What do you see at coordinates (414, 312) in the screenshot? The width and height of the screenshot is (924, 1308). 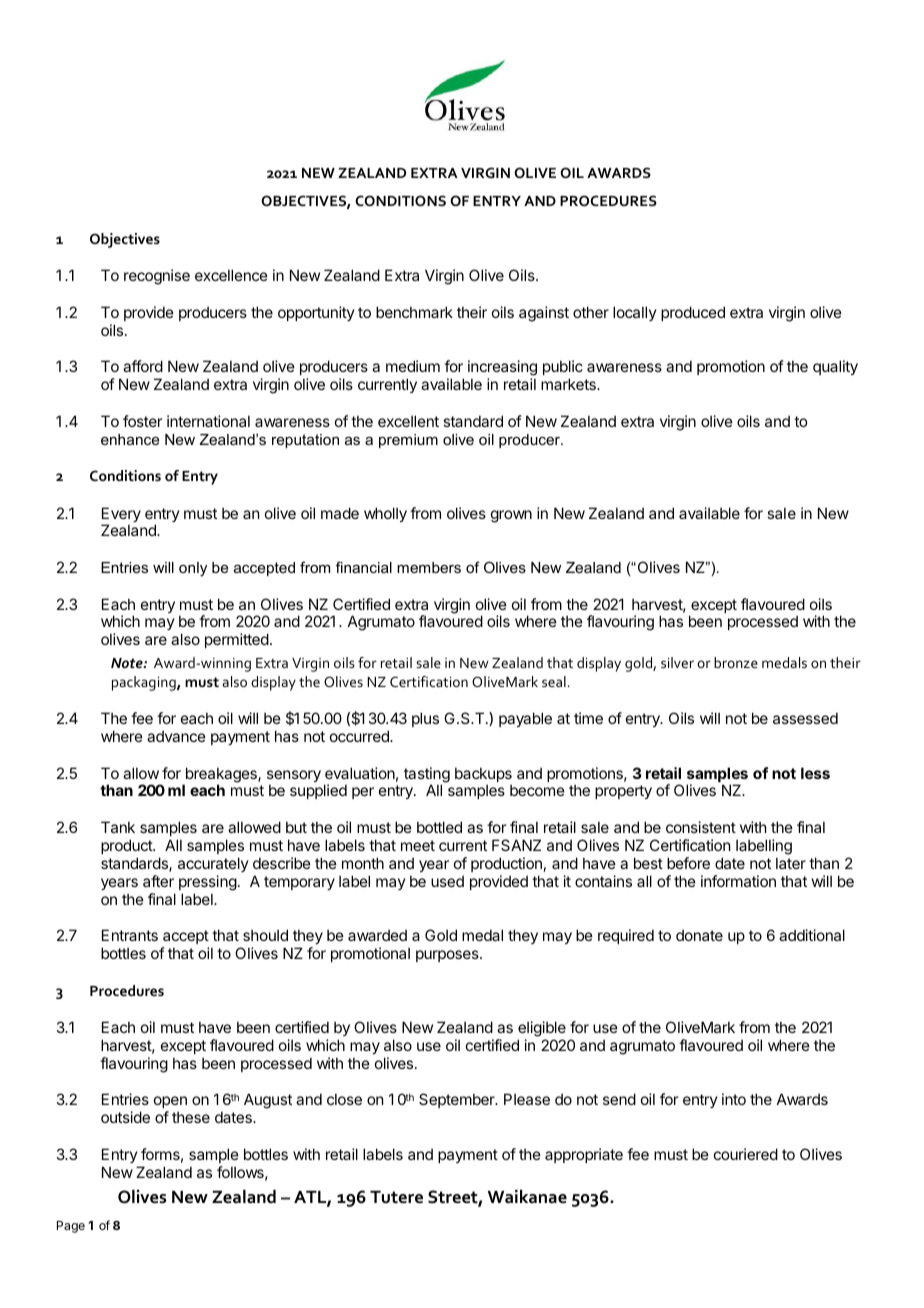 I see `benchmark` at bounding box center [414, 312].
